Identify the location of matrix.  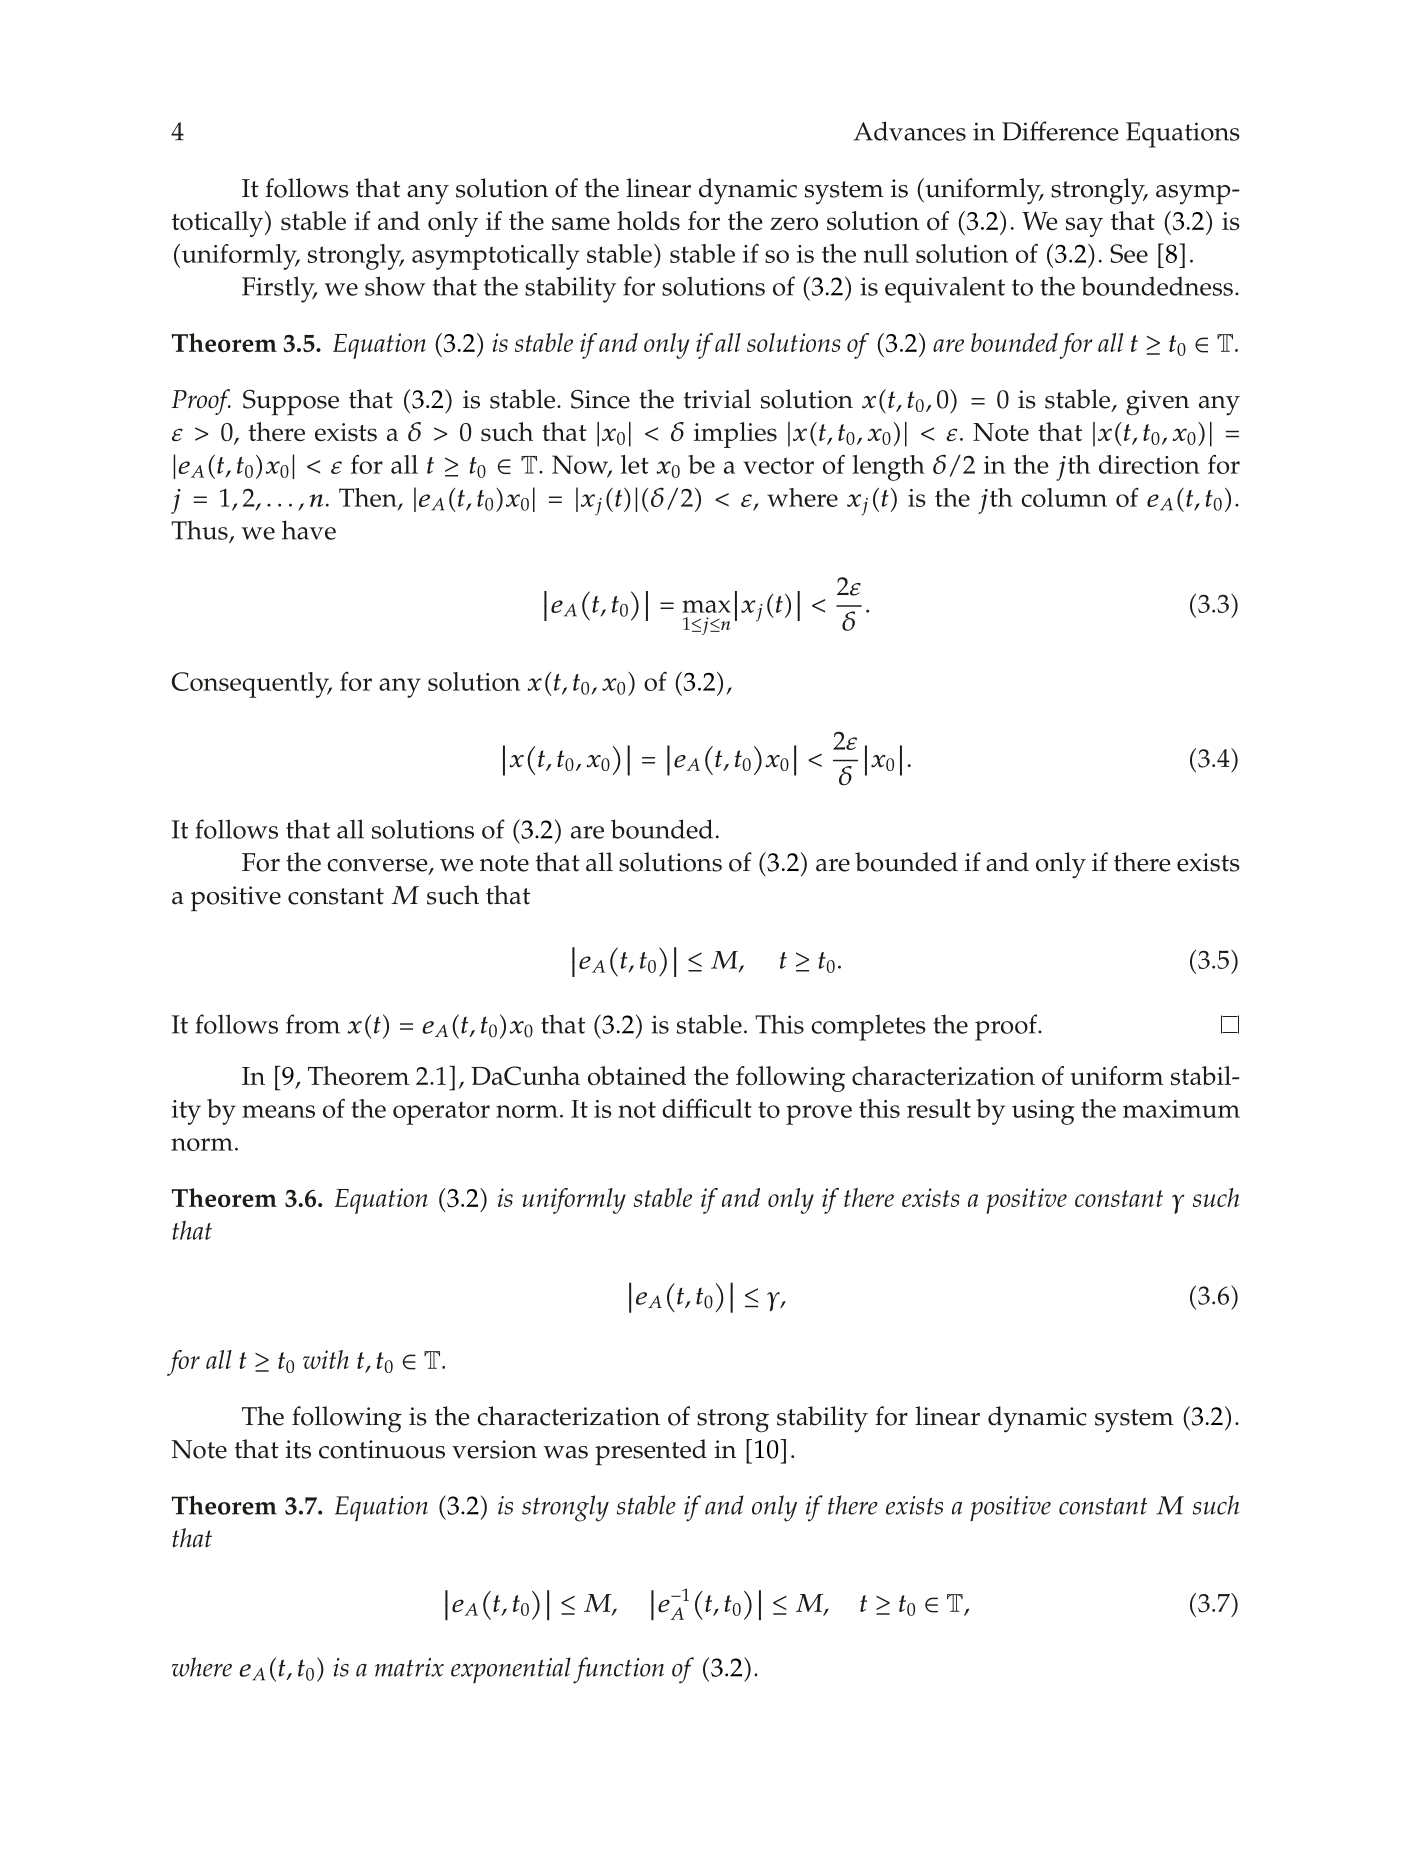
(409, 1667).
